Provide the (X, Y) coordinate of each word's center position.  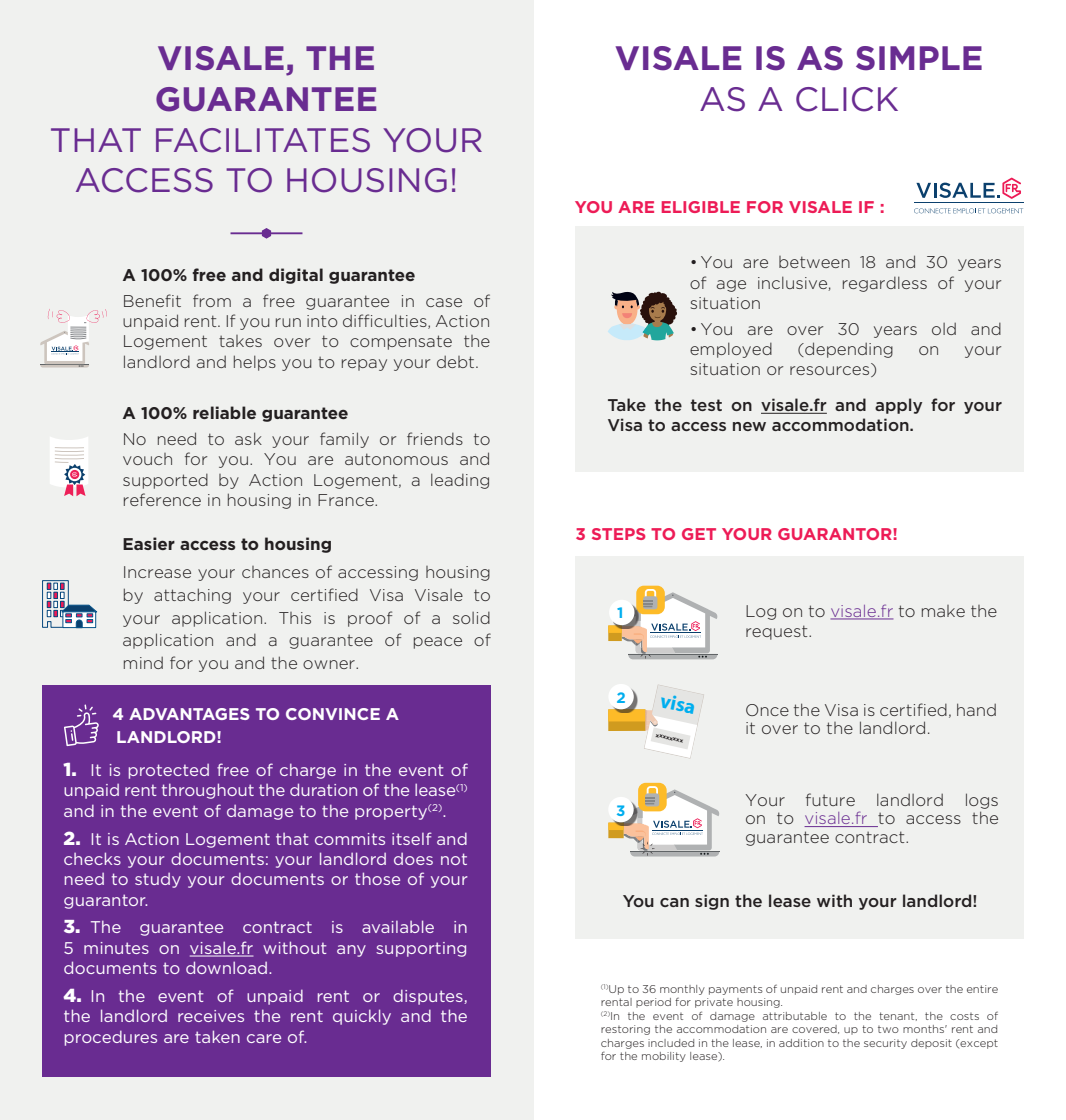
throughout (208, 791)
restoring (625, 1030)
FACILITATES (263, 140)
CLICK (847, 99)
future (830, 799)
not (454, 859)
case (444, 302)
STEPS (619, 534)
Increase (157, 572)
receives (211, 1016)
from (212, 300)
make (943, 611)
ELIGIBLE (701, 207)
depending (848, 350)
